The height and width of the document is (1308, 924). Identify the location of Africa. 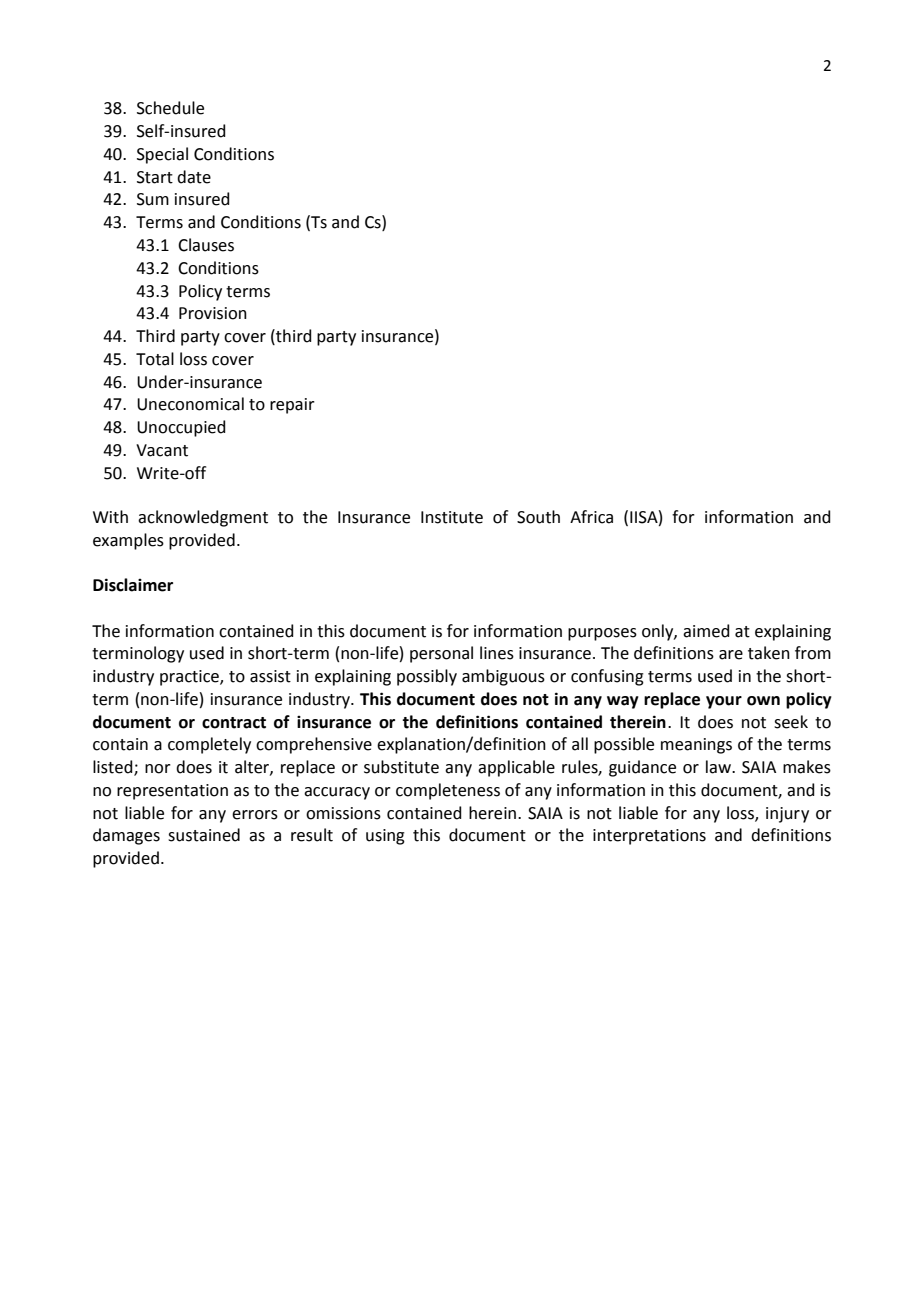
(591, 517).
